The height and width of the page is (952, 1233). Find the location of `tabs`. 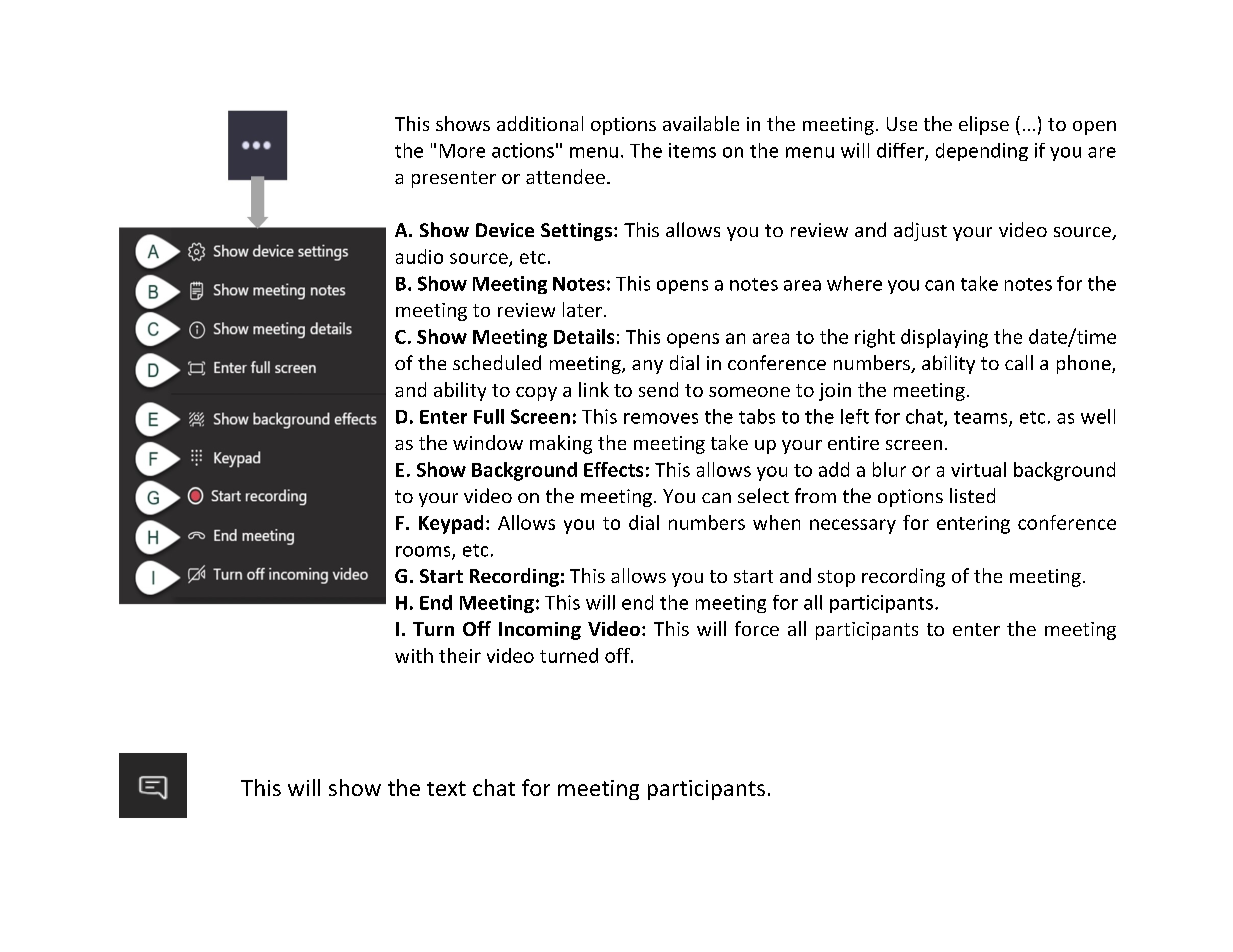

tabs is located at coordinates (757, 416).
